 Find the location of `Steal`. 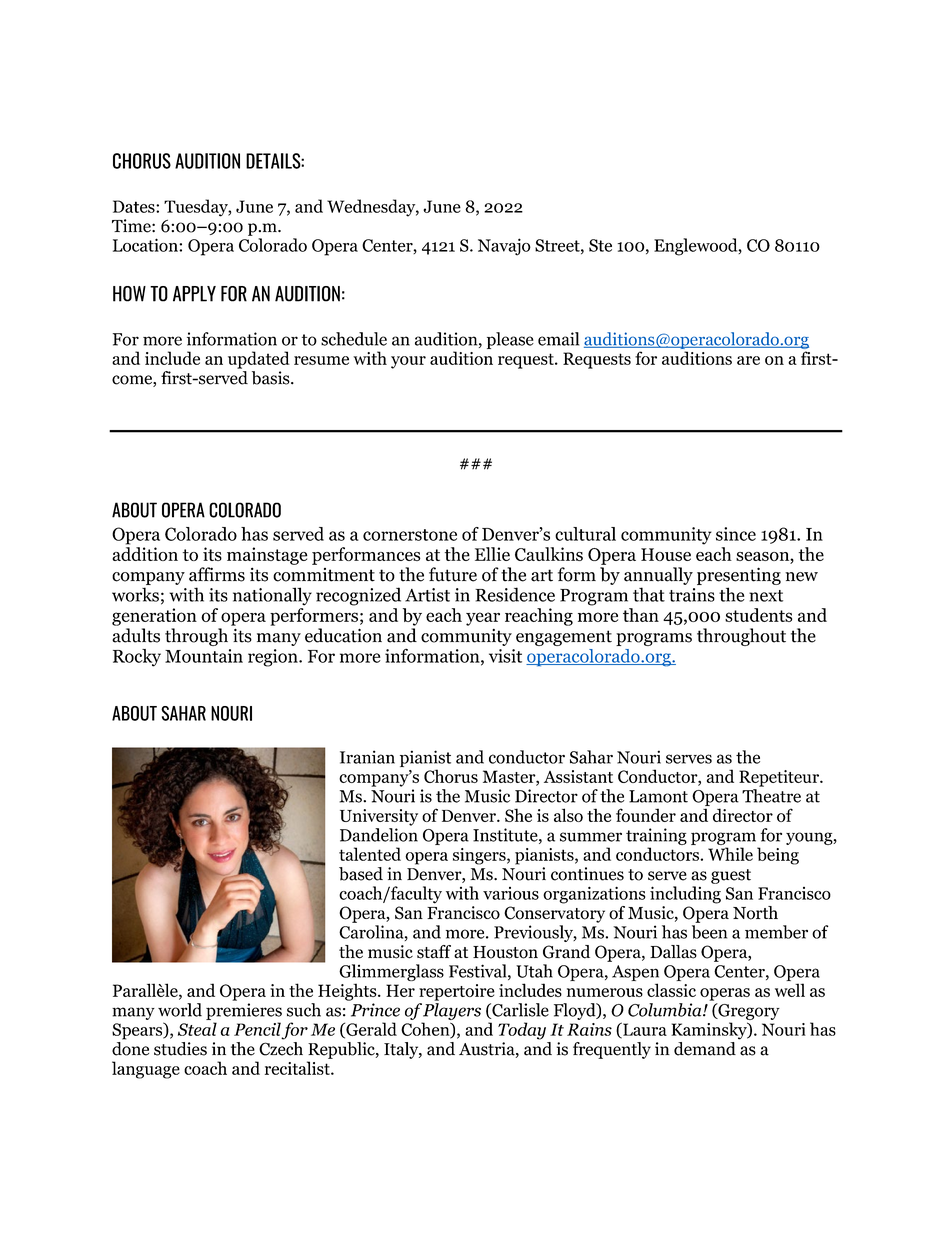

Steal is located at coordinates (197, 1029).
